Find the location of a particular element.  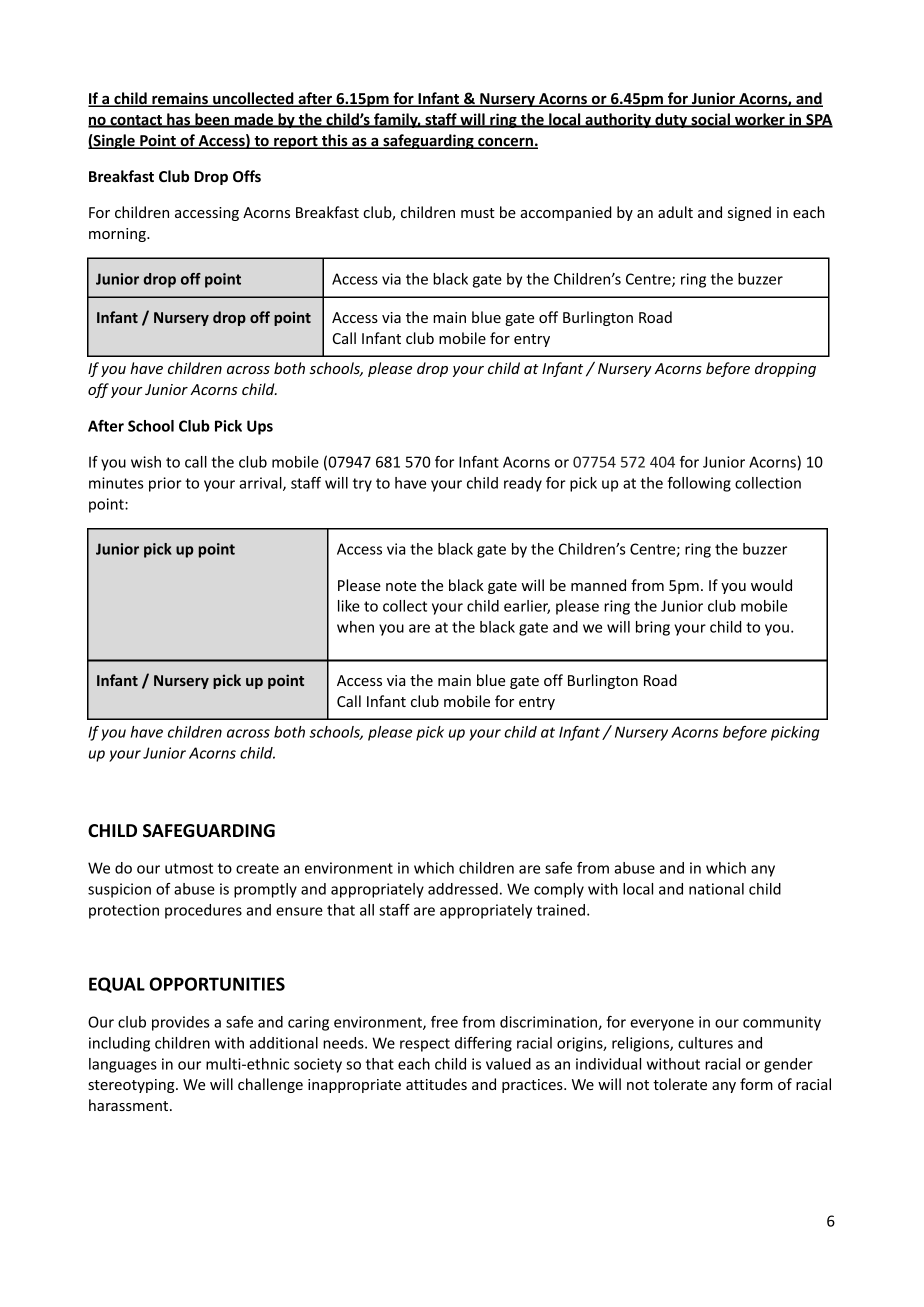

duty is located at coordinates (671, 120).
